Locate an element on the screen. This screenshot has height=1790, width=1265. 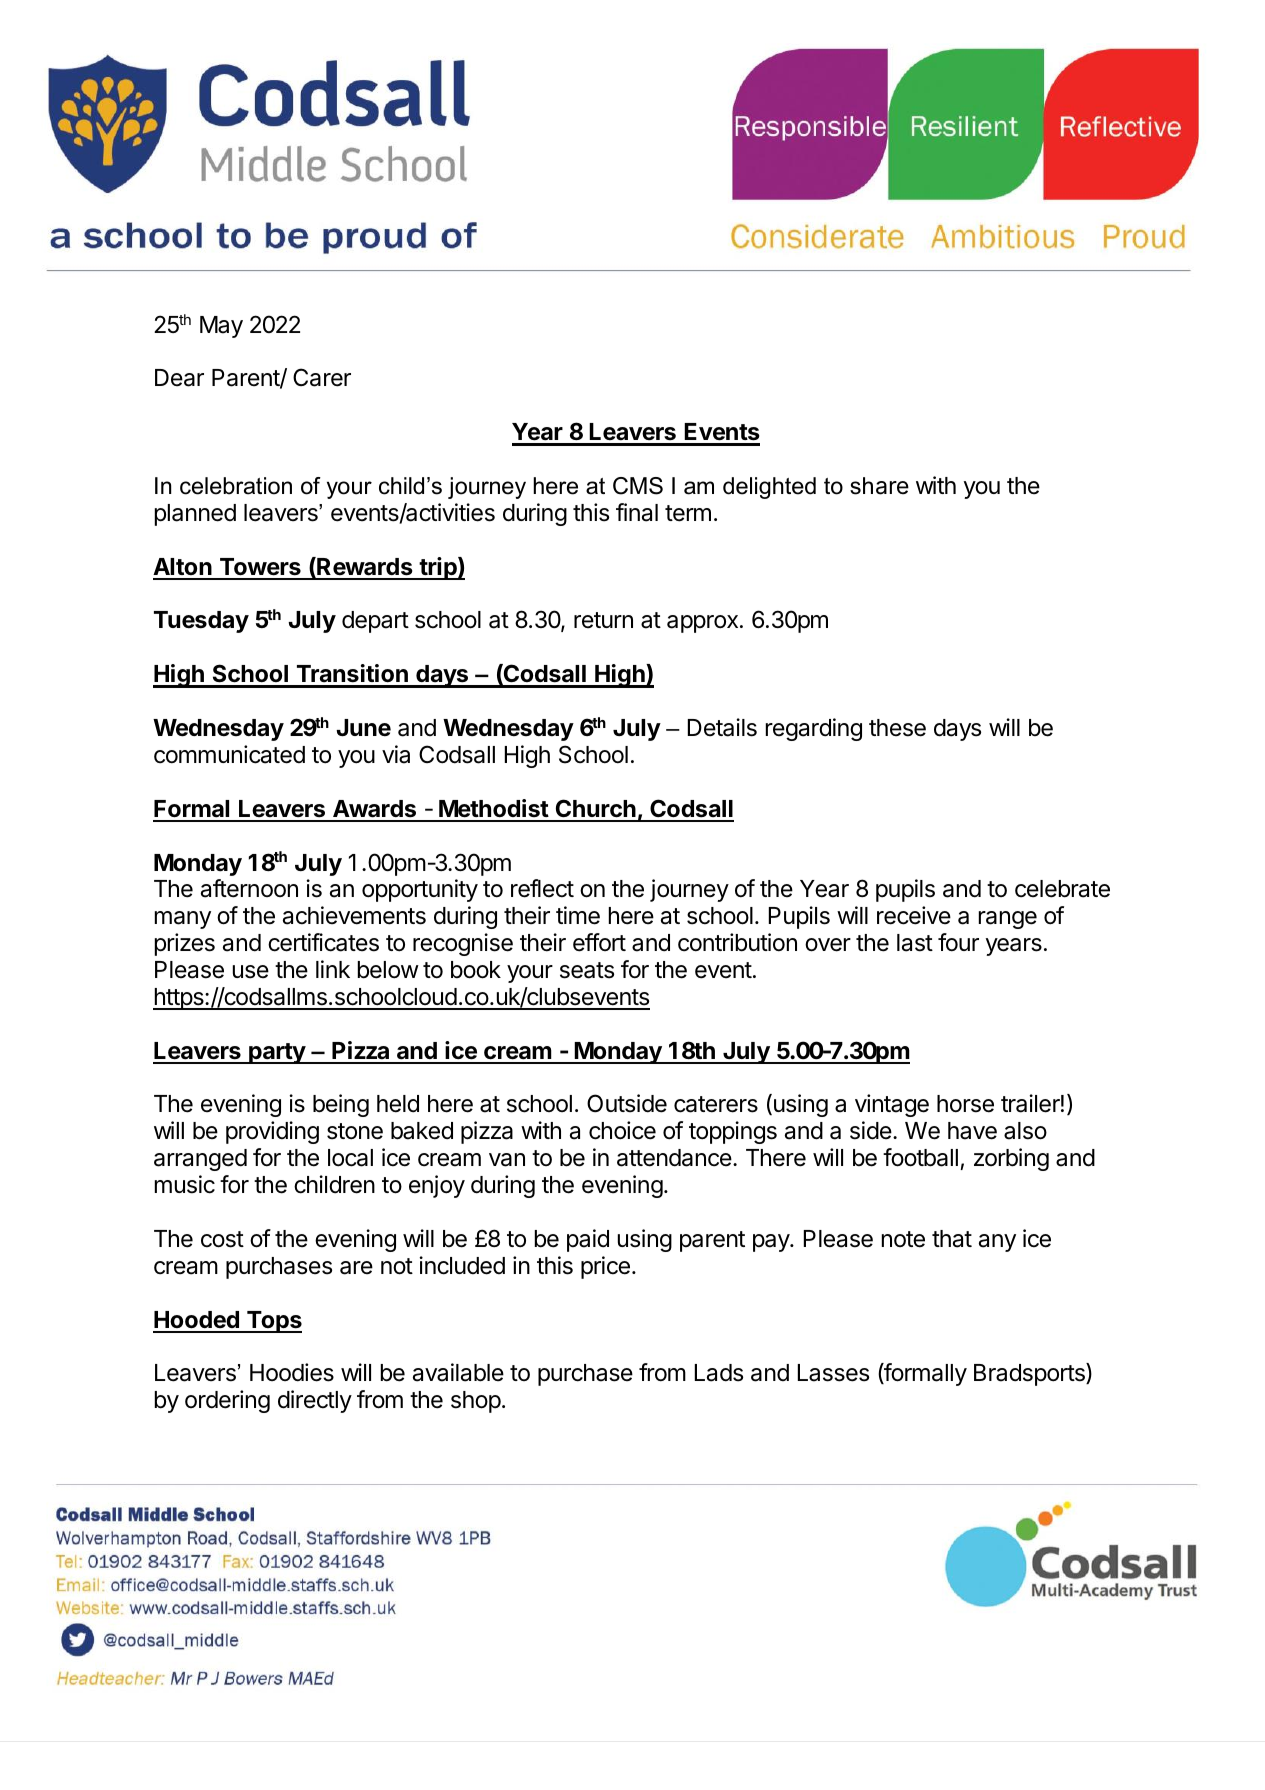
providing is located at coordinates (272, 1132).
